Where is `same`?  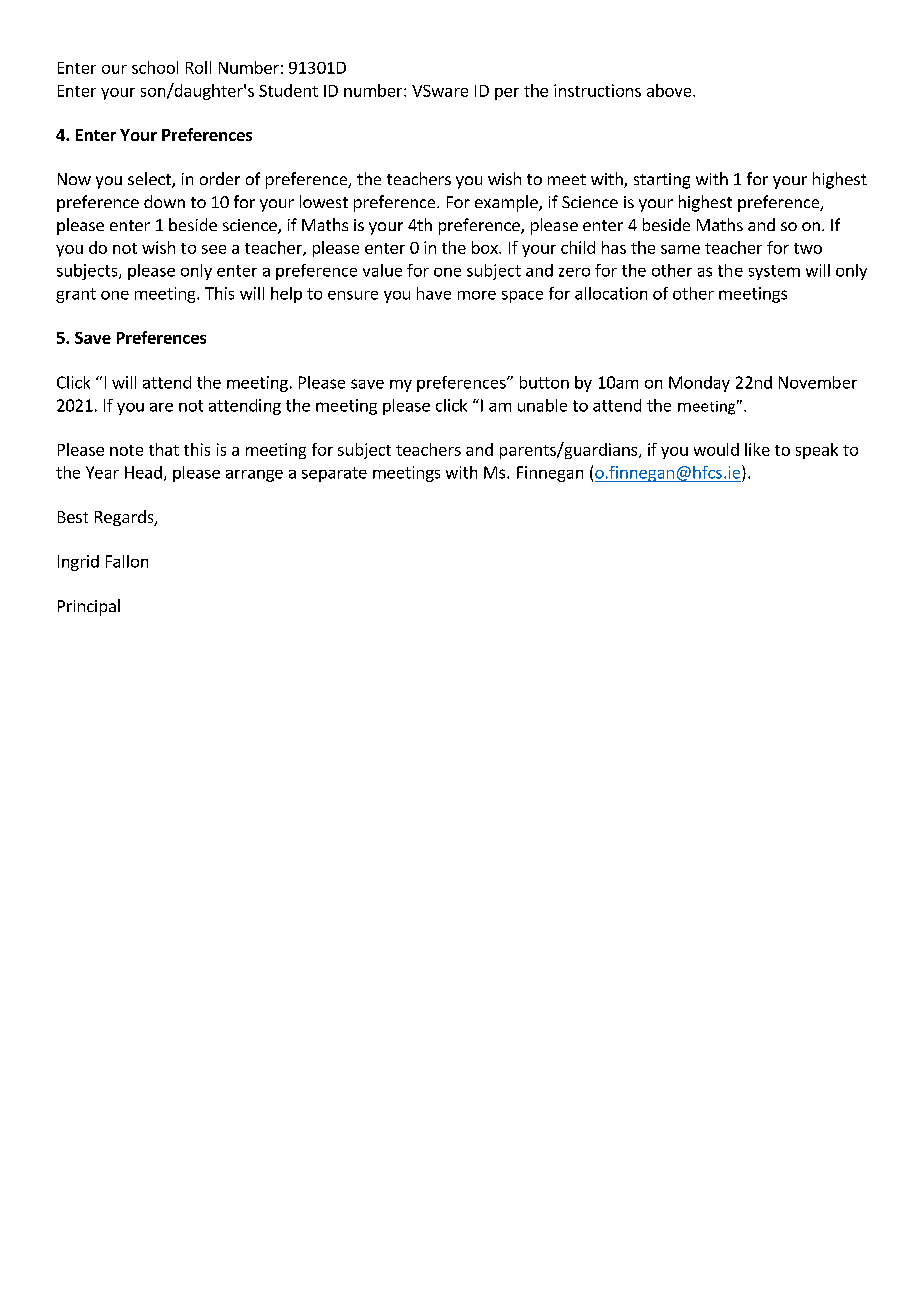
same is located at coordinates (680, 249).
